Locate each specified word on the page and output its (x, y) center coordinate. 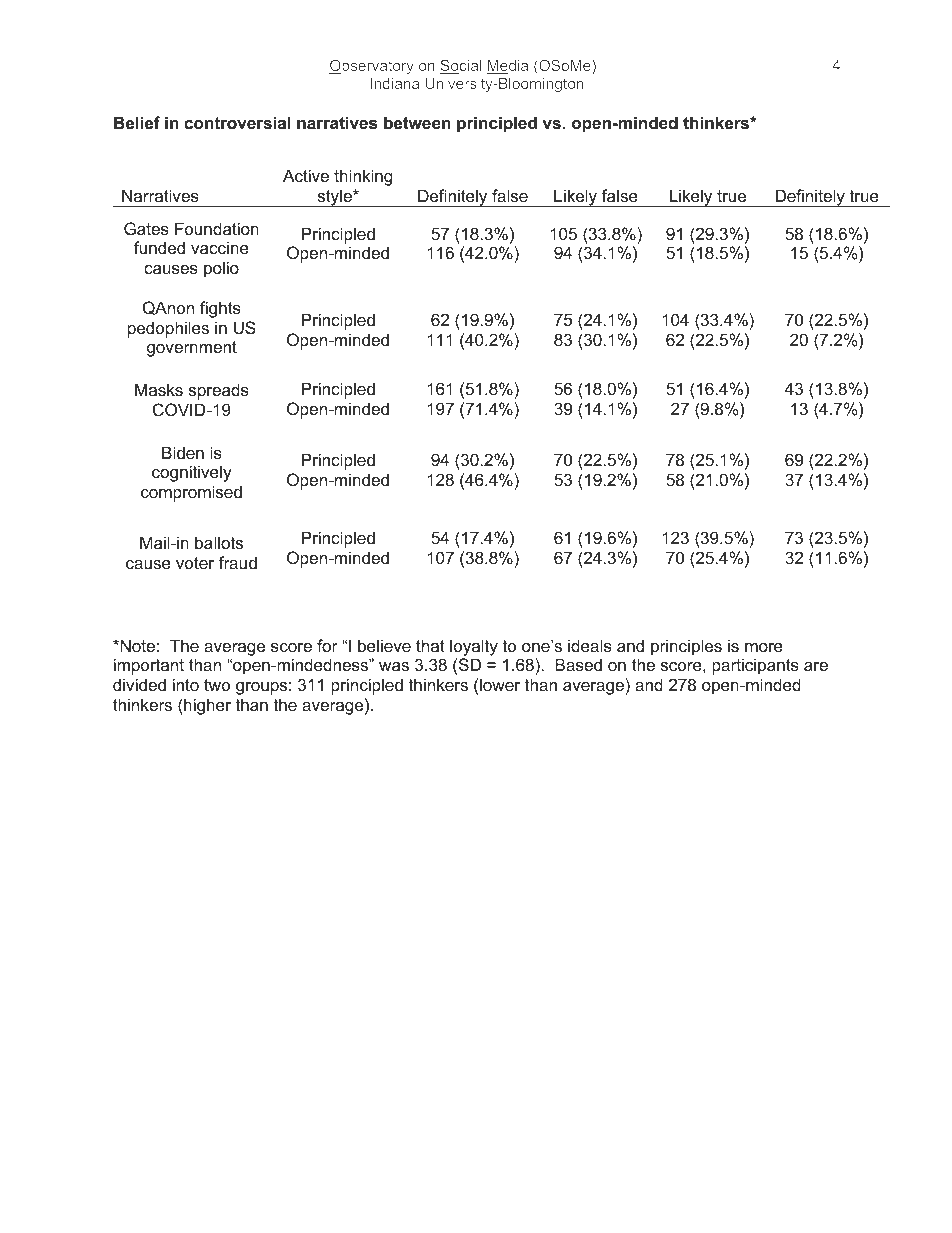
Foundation (217, 228)
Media (507, 67)
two (217, 685)
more (764, 647)
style (334, 198)
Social (460, 66)
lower (500, 684)
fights (220, 309)
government (192, 349)
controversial (237, 122)
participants (755, 666)
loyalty (474, 647)
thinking (363, 177)
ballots (219, 542)
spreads (219, 391)
